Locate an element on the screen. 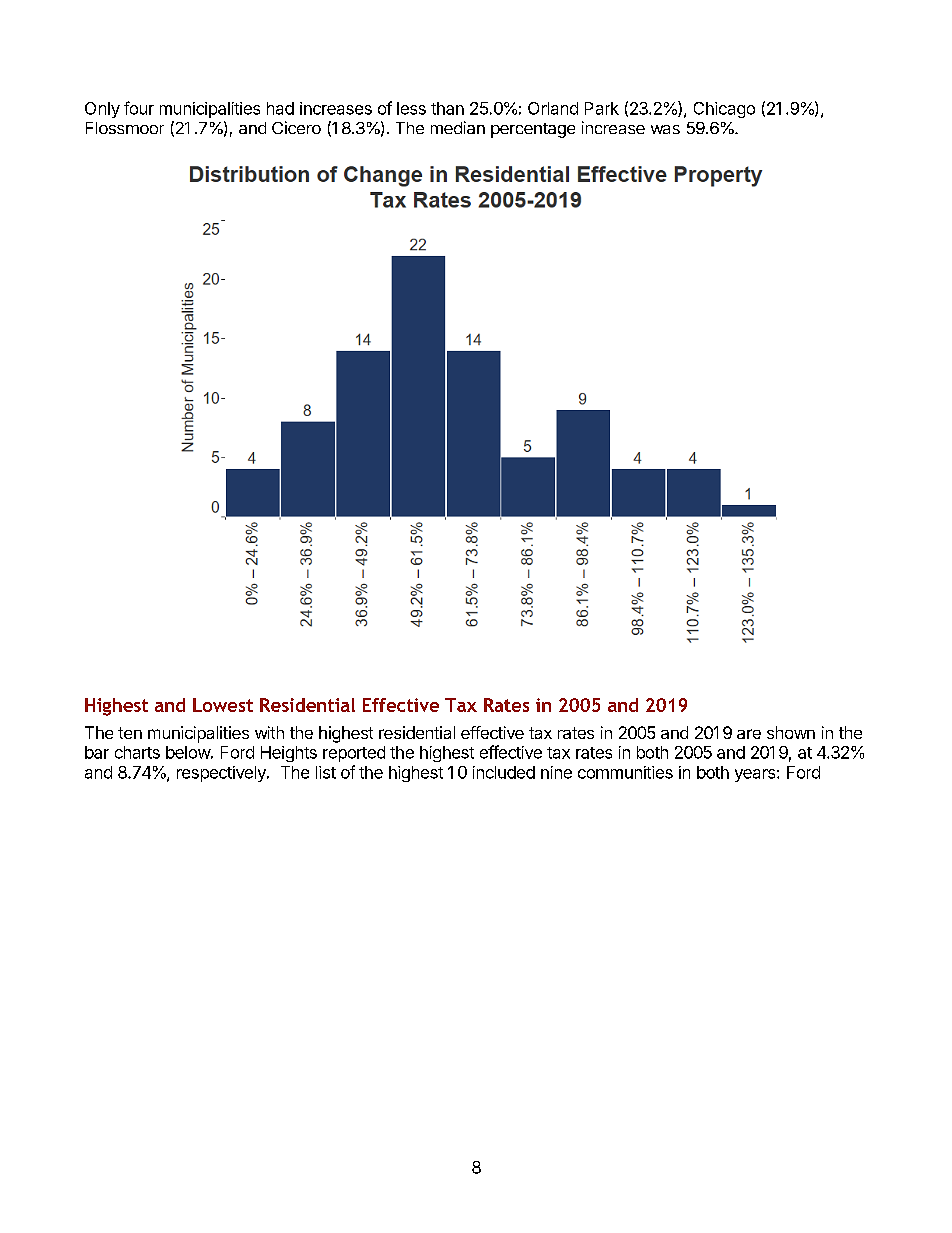 This screenshot has width=952, height=1233. Lowest is located at coordinates (223, 705).
